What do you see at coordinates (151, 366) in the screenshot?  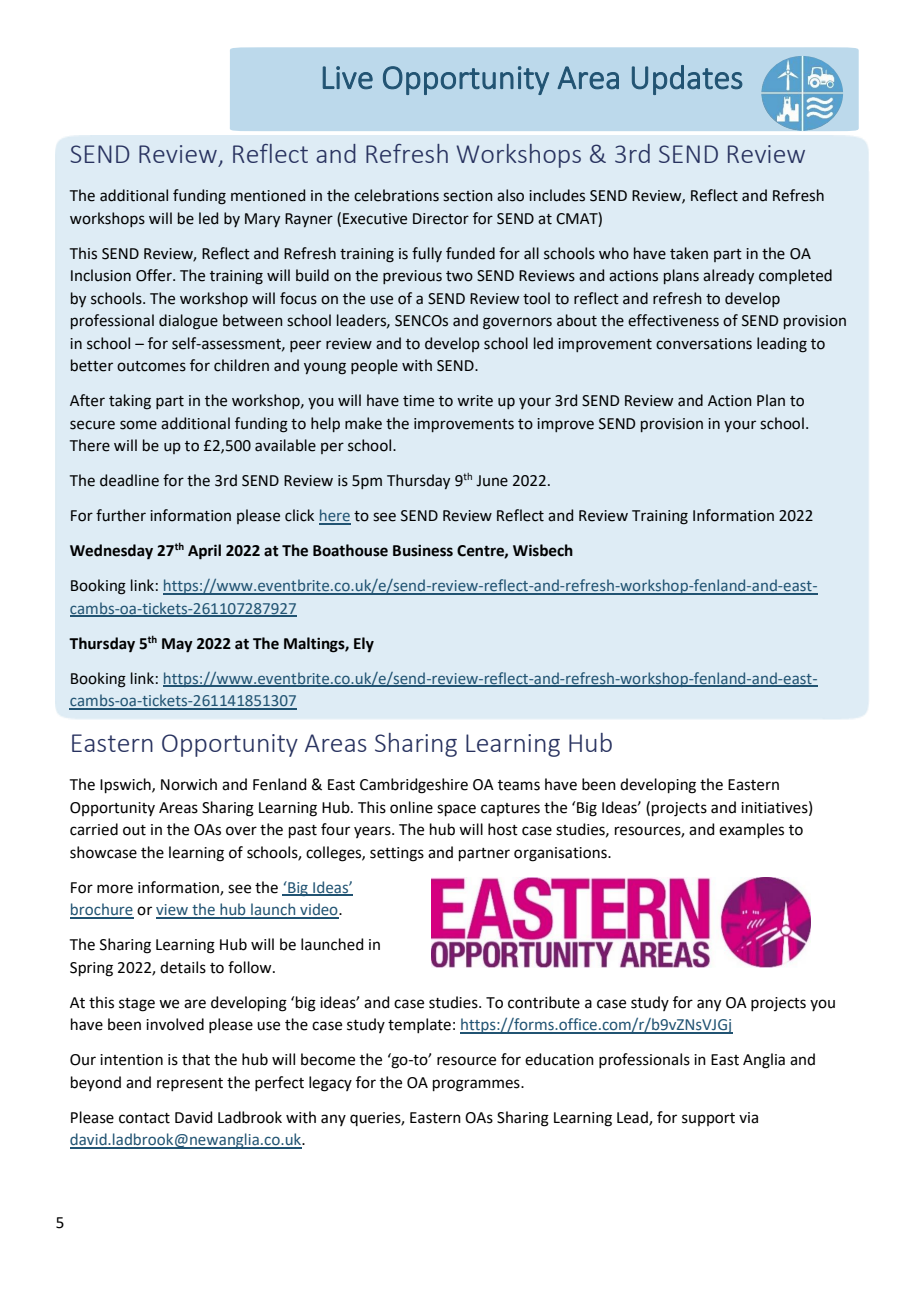 I see `outcomes` at bounding box center [151, 366].
